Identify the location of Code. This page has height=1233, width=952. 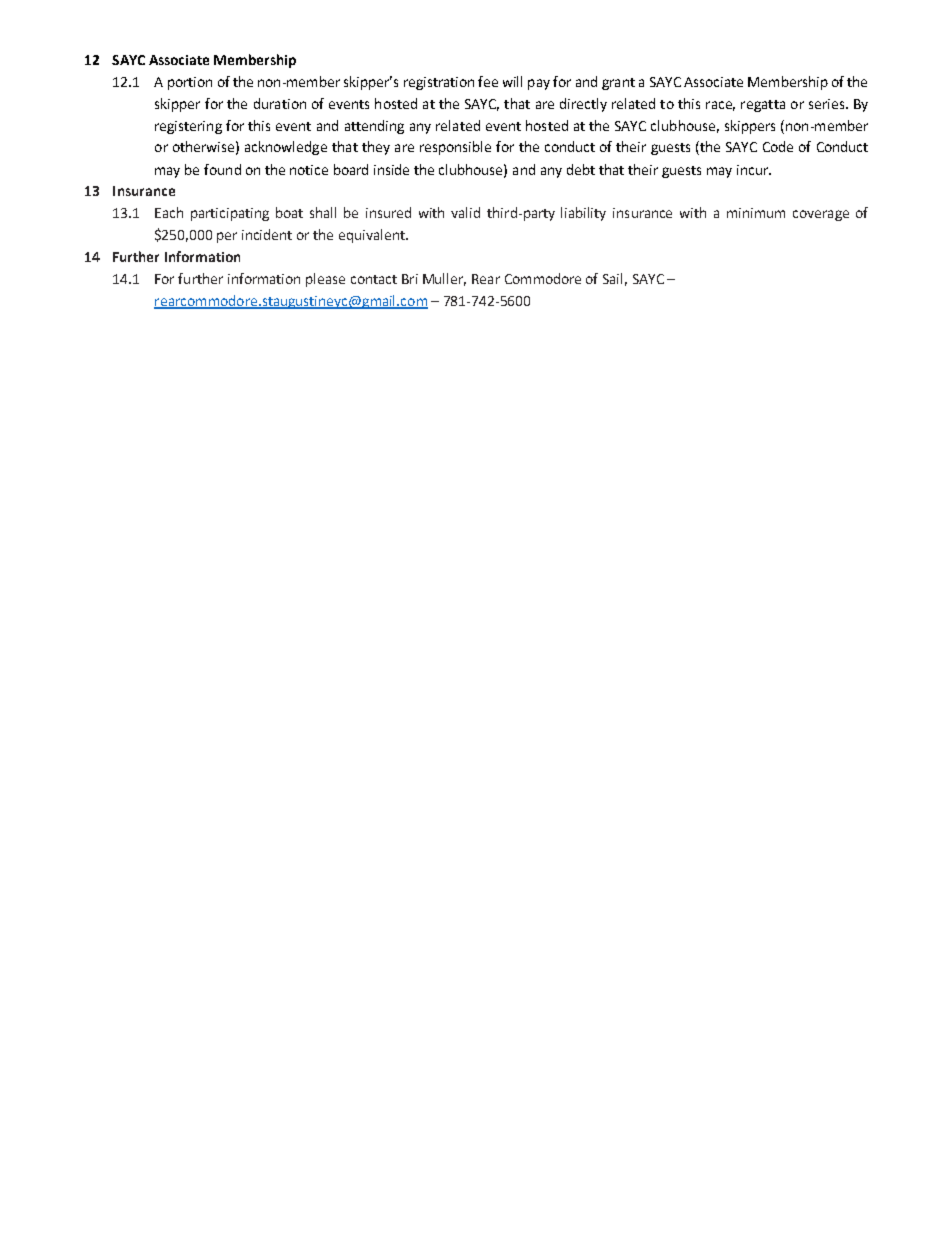
(778, 146).
